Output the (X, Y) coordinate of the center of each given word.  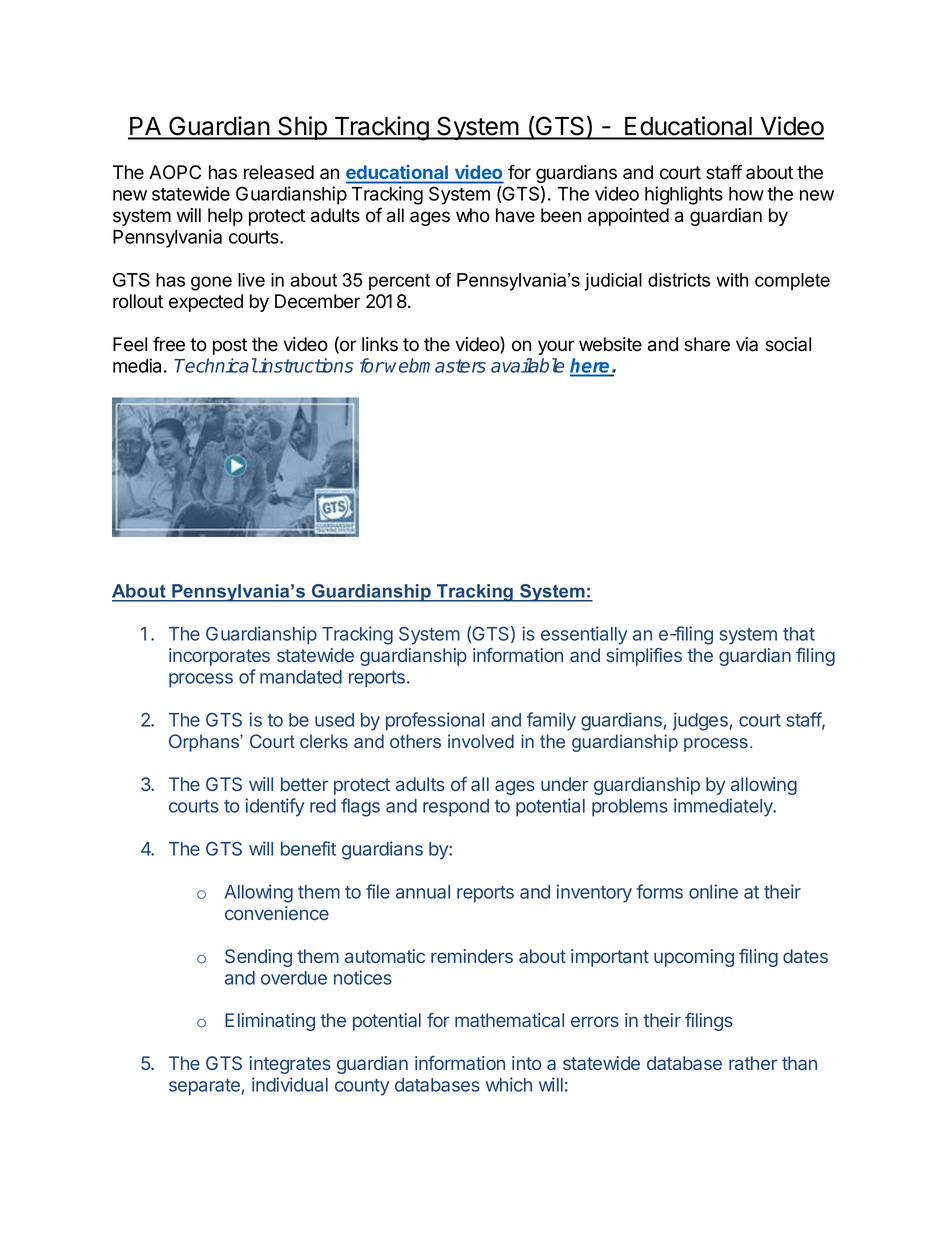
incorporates (219, 657)
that (799, 634)
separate (204, 1087)
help (225, 217)
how (746, 194)
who (473, 215)
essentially (584, 635)
